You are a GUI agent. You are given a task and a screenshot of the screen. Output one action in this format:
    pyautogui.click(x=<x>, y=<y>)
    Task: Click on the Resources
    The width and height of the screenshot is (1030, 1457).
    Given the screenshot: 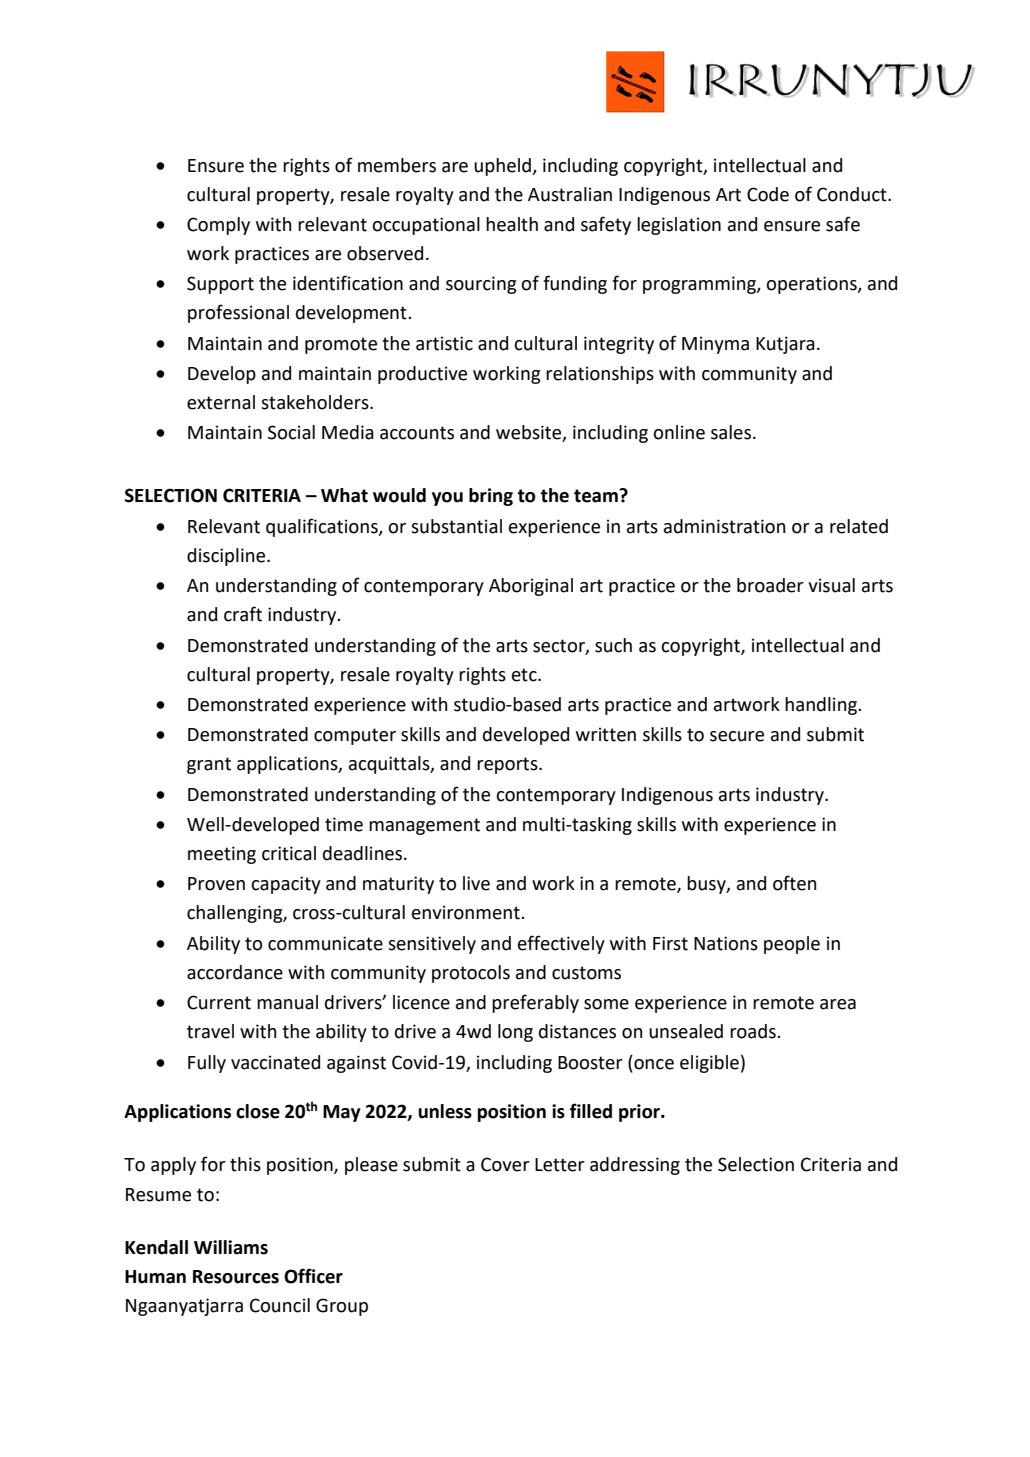 What is the action you would take?
    pyautogui.click(x=236, y=1277)
